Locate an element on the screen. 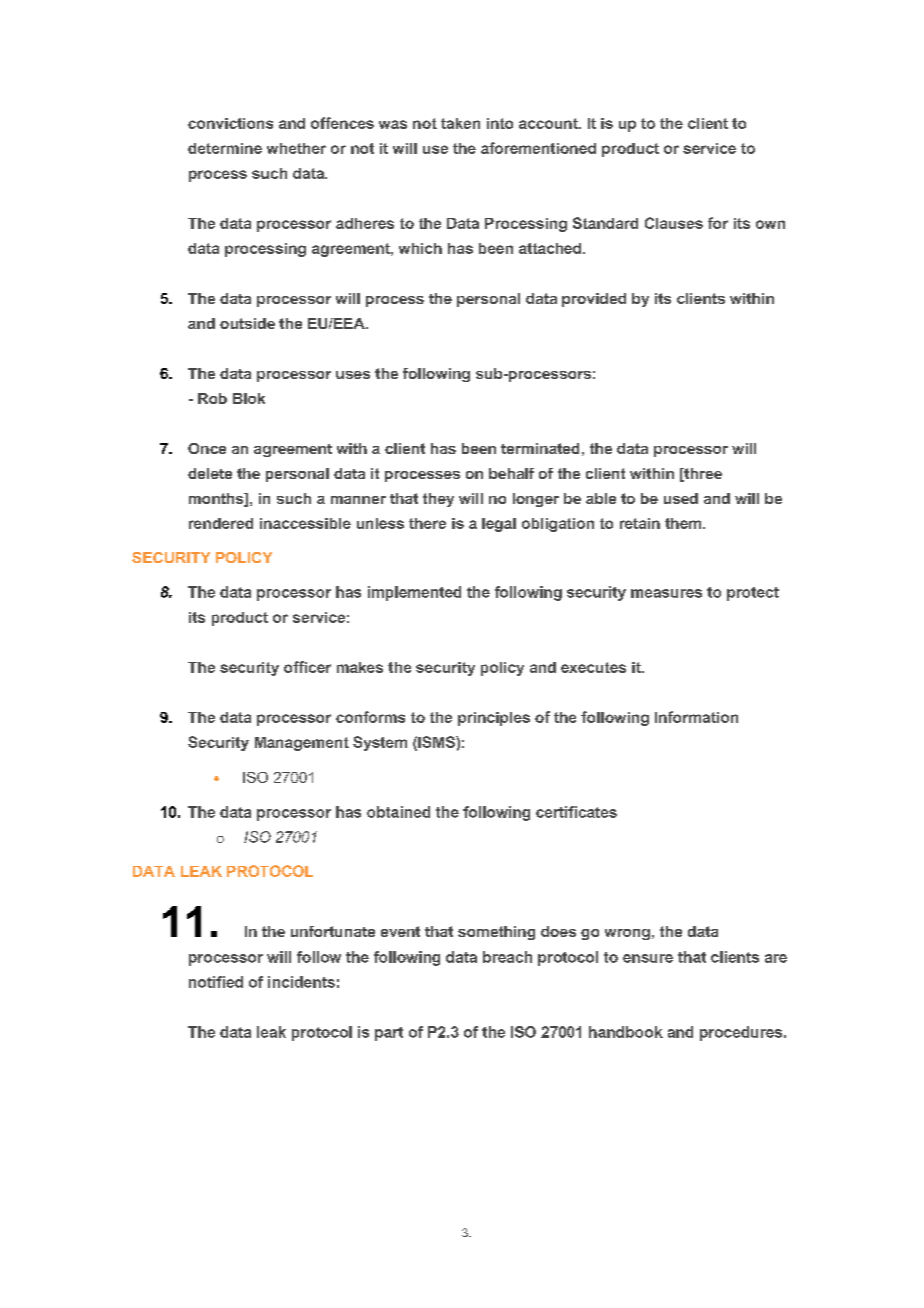 This screenshot has height=1308, width=924. incidents is located at coordinates (301, 982).
